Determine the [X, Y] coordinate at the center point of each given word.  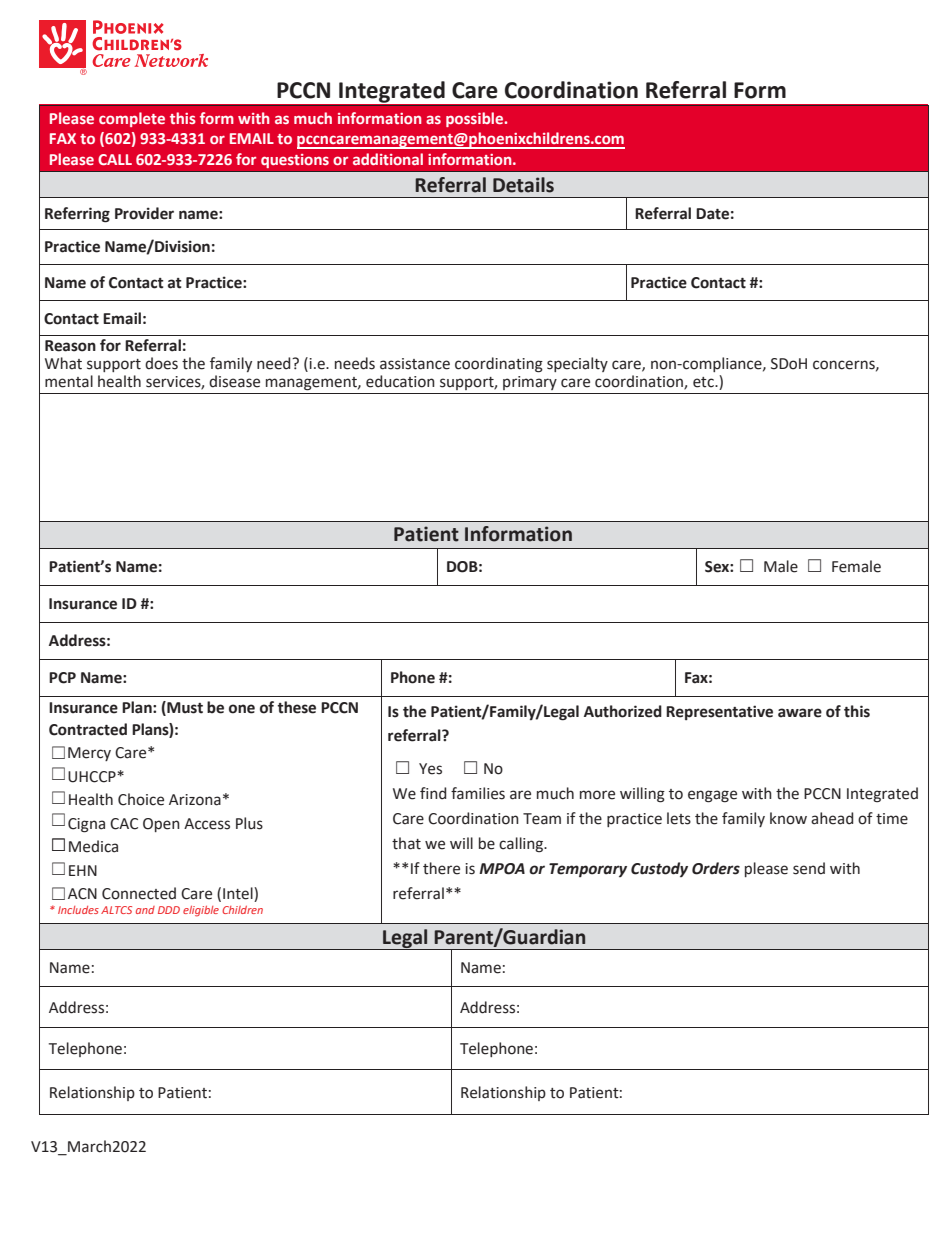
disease [234, 381]
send [809, 868]
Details [523, 185]
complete [132, 119]
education [400, 381]
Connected [139, 893]
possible [476, 119]
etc [704, 382]
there [441, 868]
